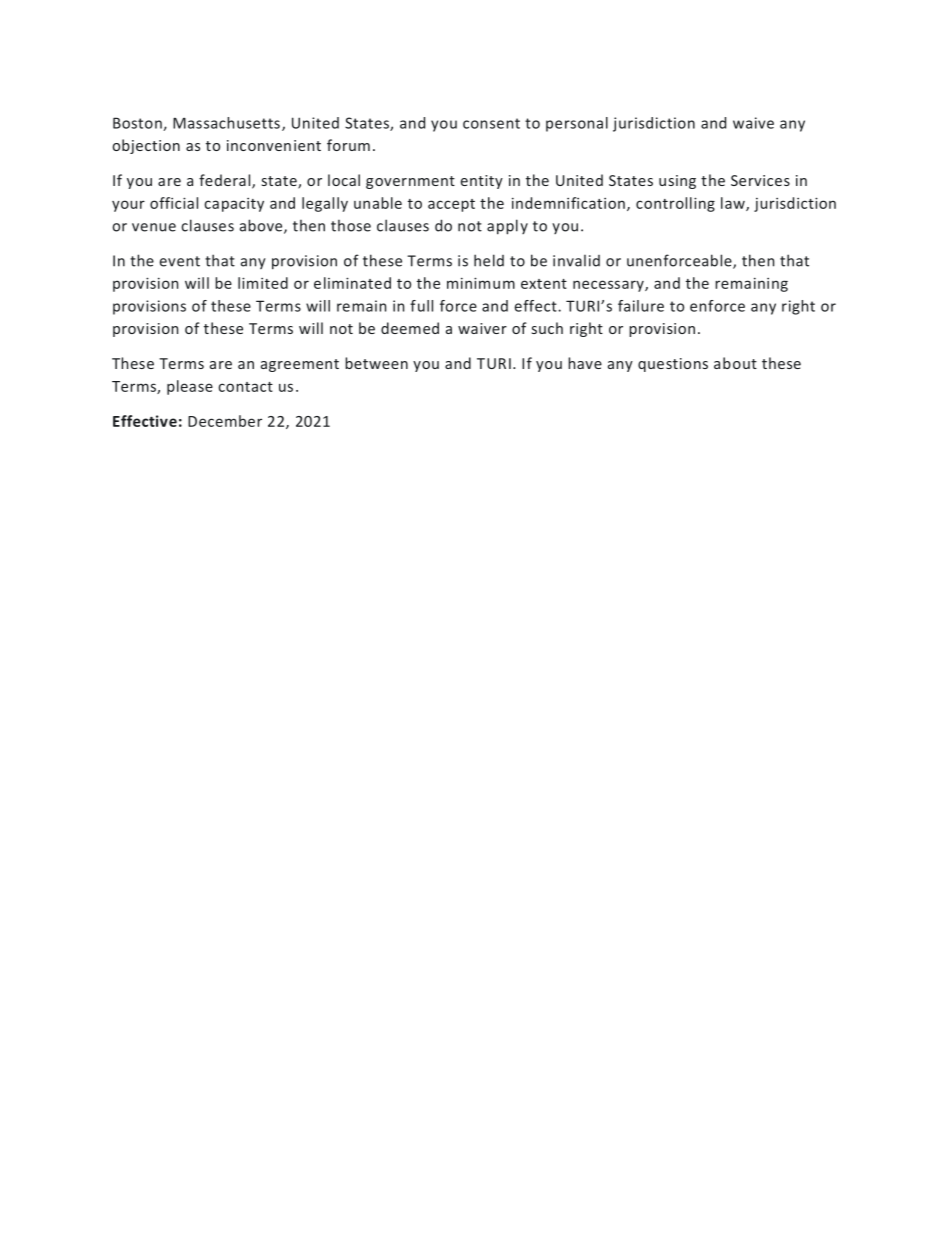 The image size is (952, 1233). What do you see at coordinates (376, 363) in the image?
I see `between` at bounding box center [376, 363].
